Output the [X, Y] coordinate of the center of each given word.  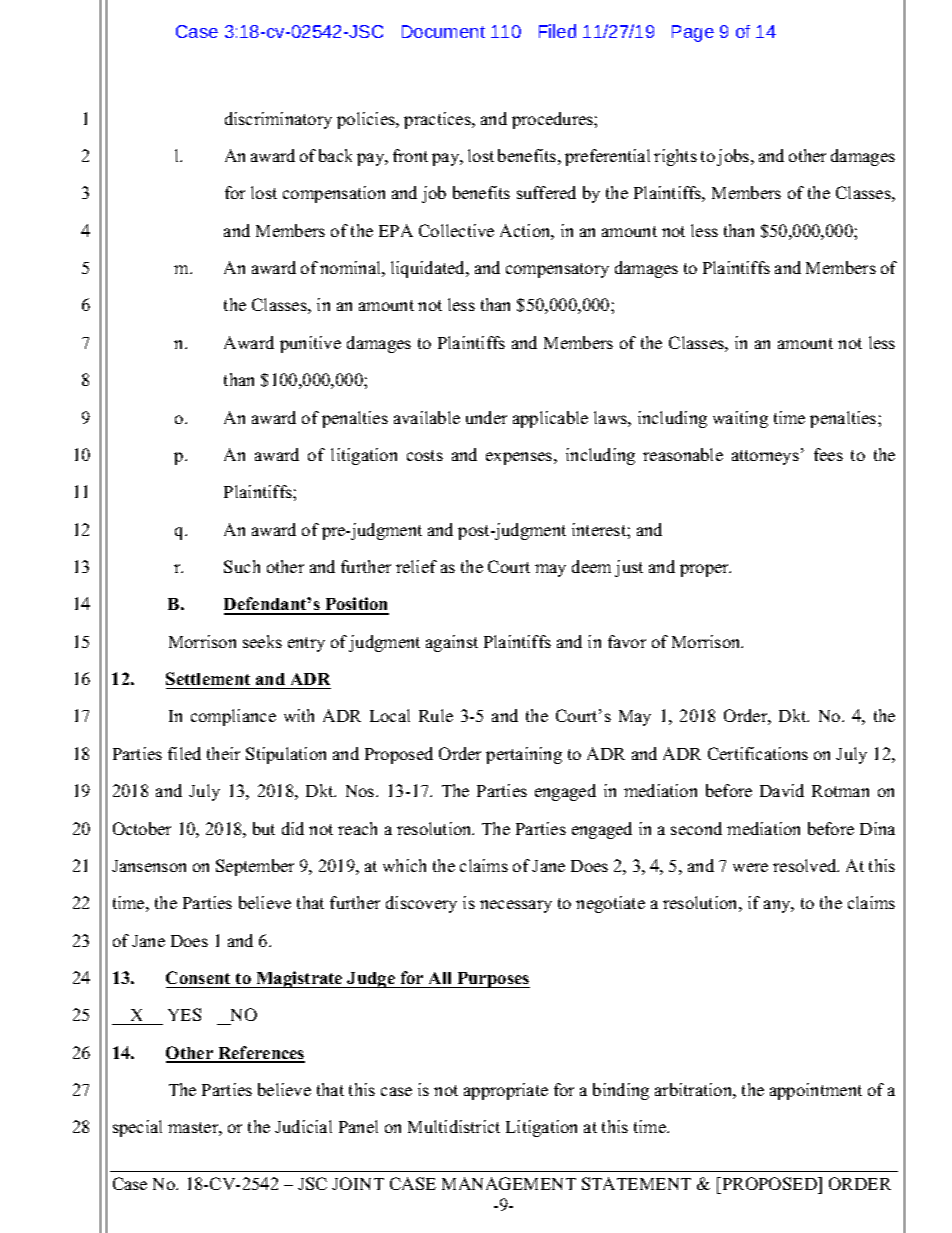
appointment [816, 1091]
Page [693, 33]
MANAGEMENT [509, 1183]
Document [443, 31]
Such [242, 566]
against [452, 643]
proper [705, 570]
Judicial [303, 1126]
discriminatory [278, 120]
